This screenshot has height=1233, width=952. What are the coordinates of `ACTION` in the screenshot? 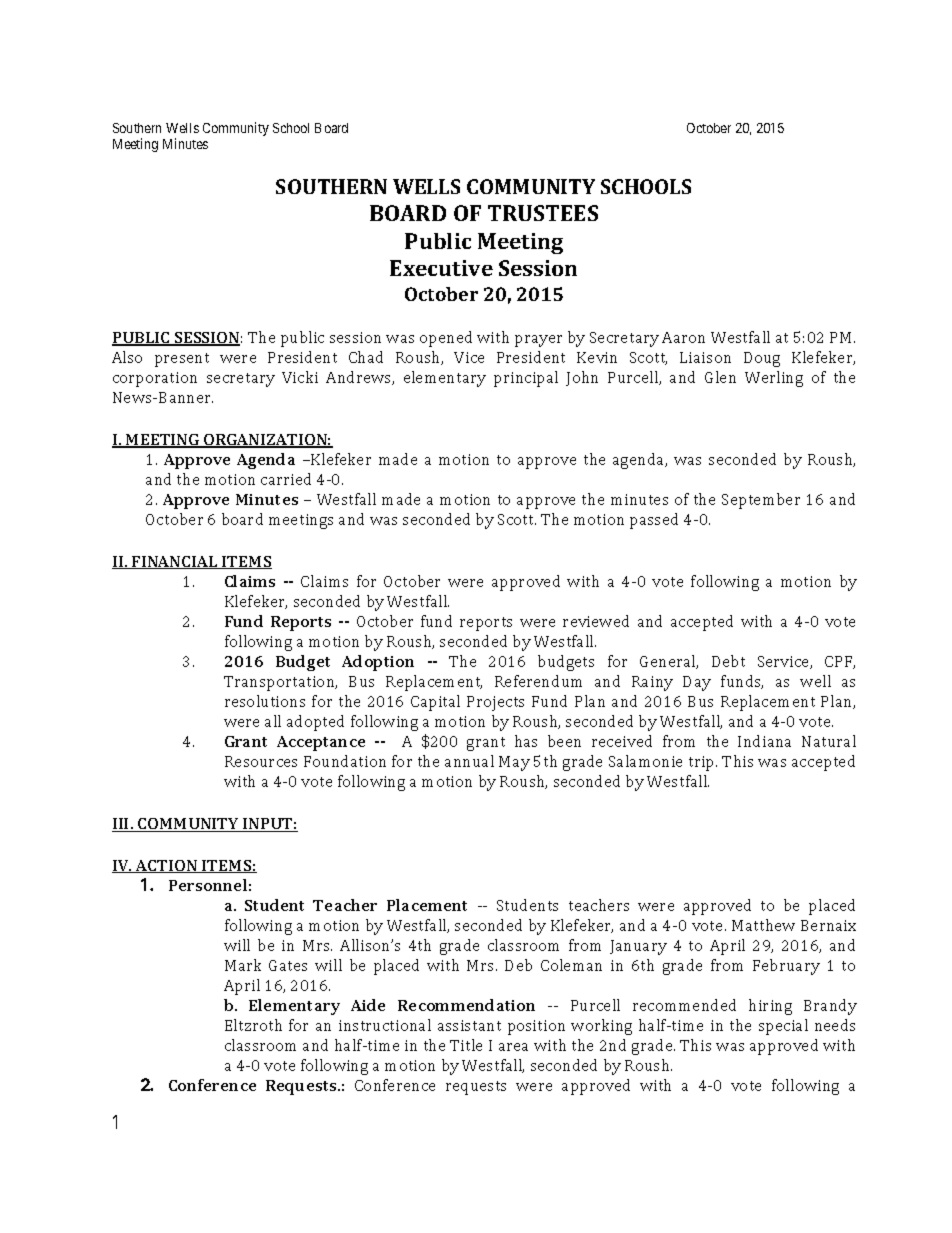 It's located at (167, 866).
